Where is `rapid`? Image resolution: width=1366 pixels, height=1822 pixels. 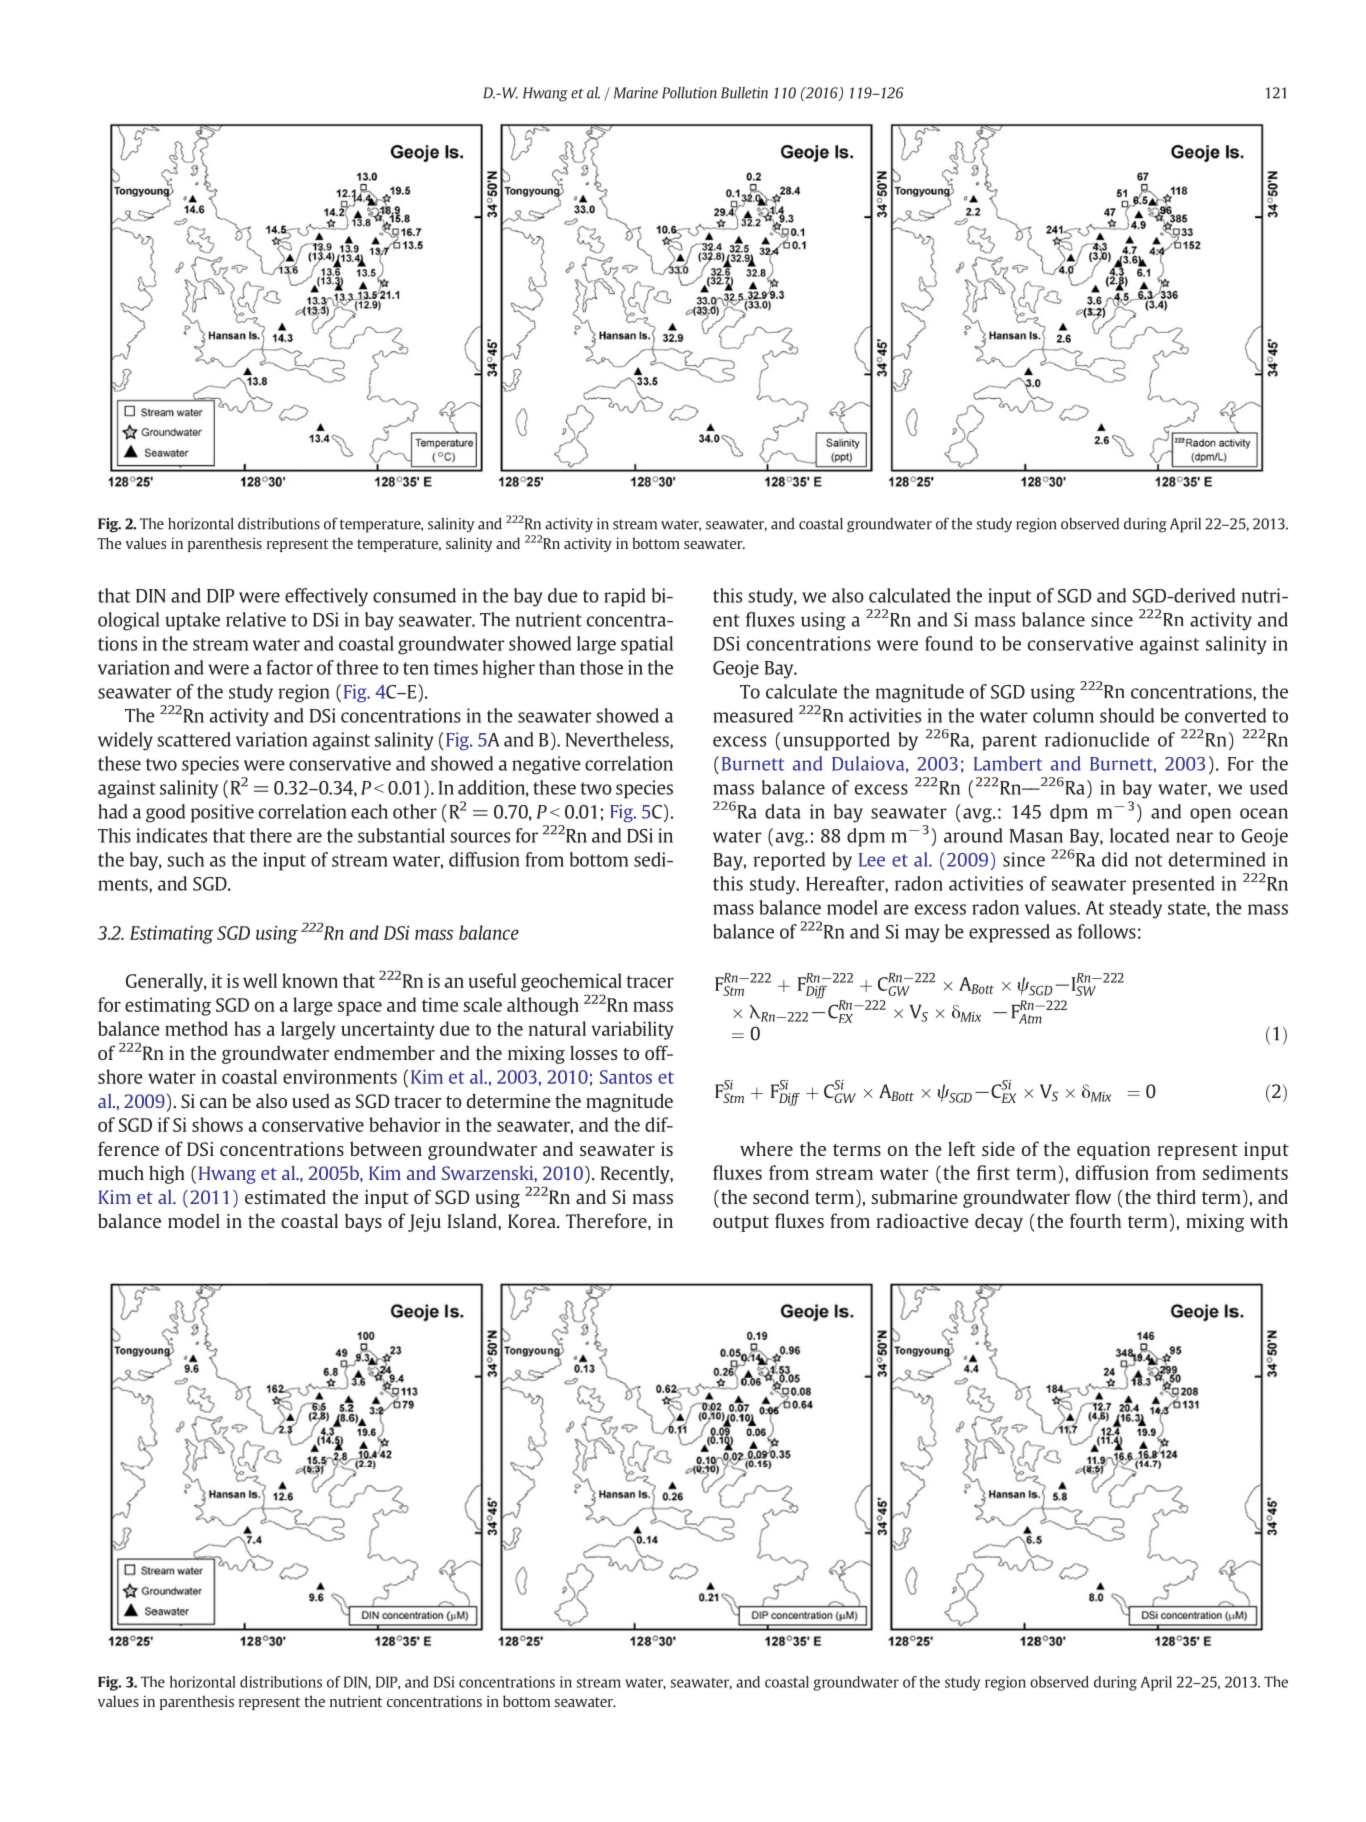 rapid is located at coordinates (625, 597).
